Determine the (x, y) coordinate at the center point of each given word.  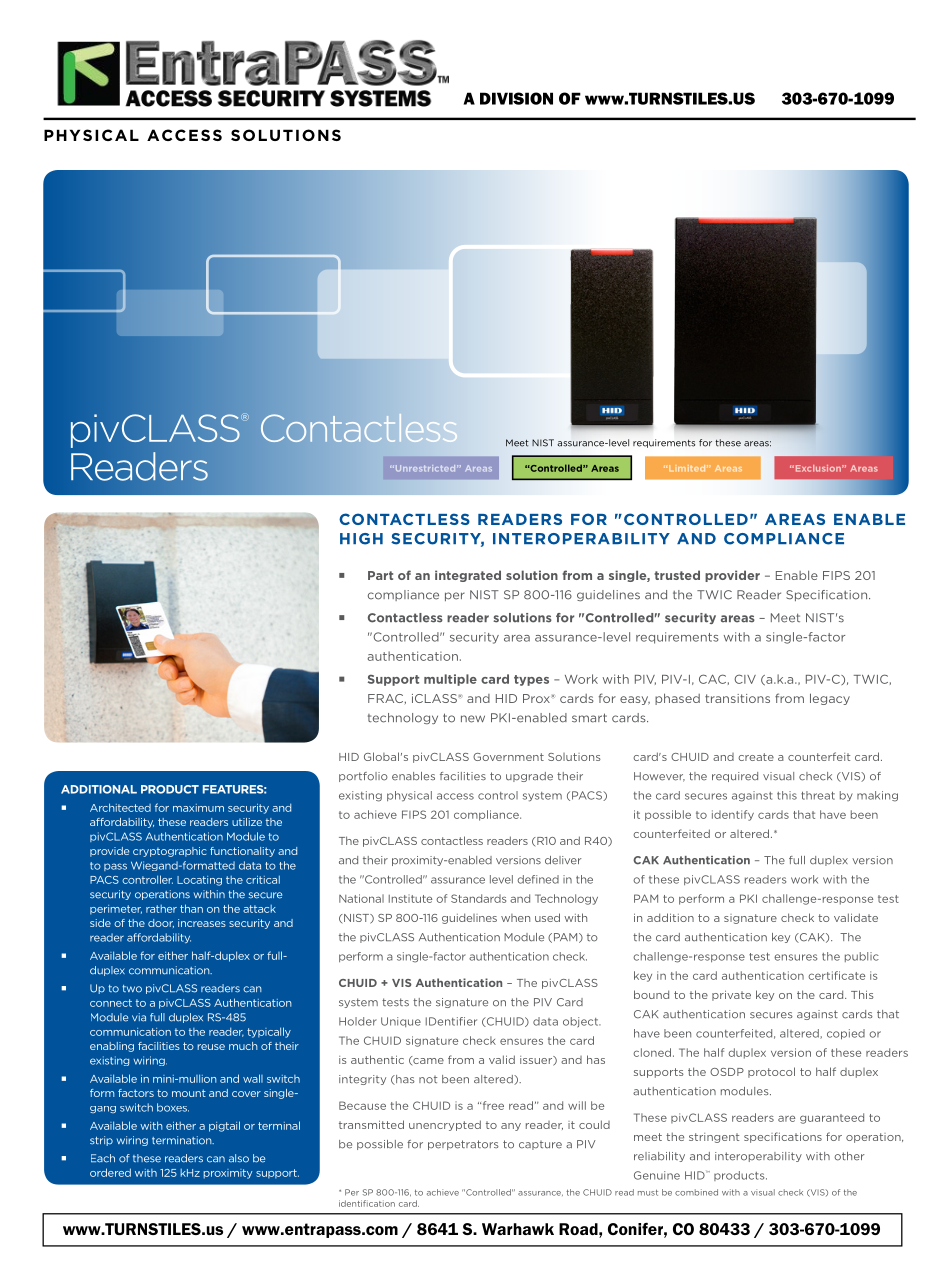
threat (818, 795)
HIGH (361, 539)
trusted (677, 575)
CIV (745, 679)
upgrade (529, 777)
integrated (468, 576)
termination (183, 1140)
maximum (198, 808)
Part (380, 575)
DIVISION (516, 98)
